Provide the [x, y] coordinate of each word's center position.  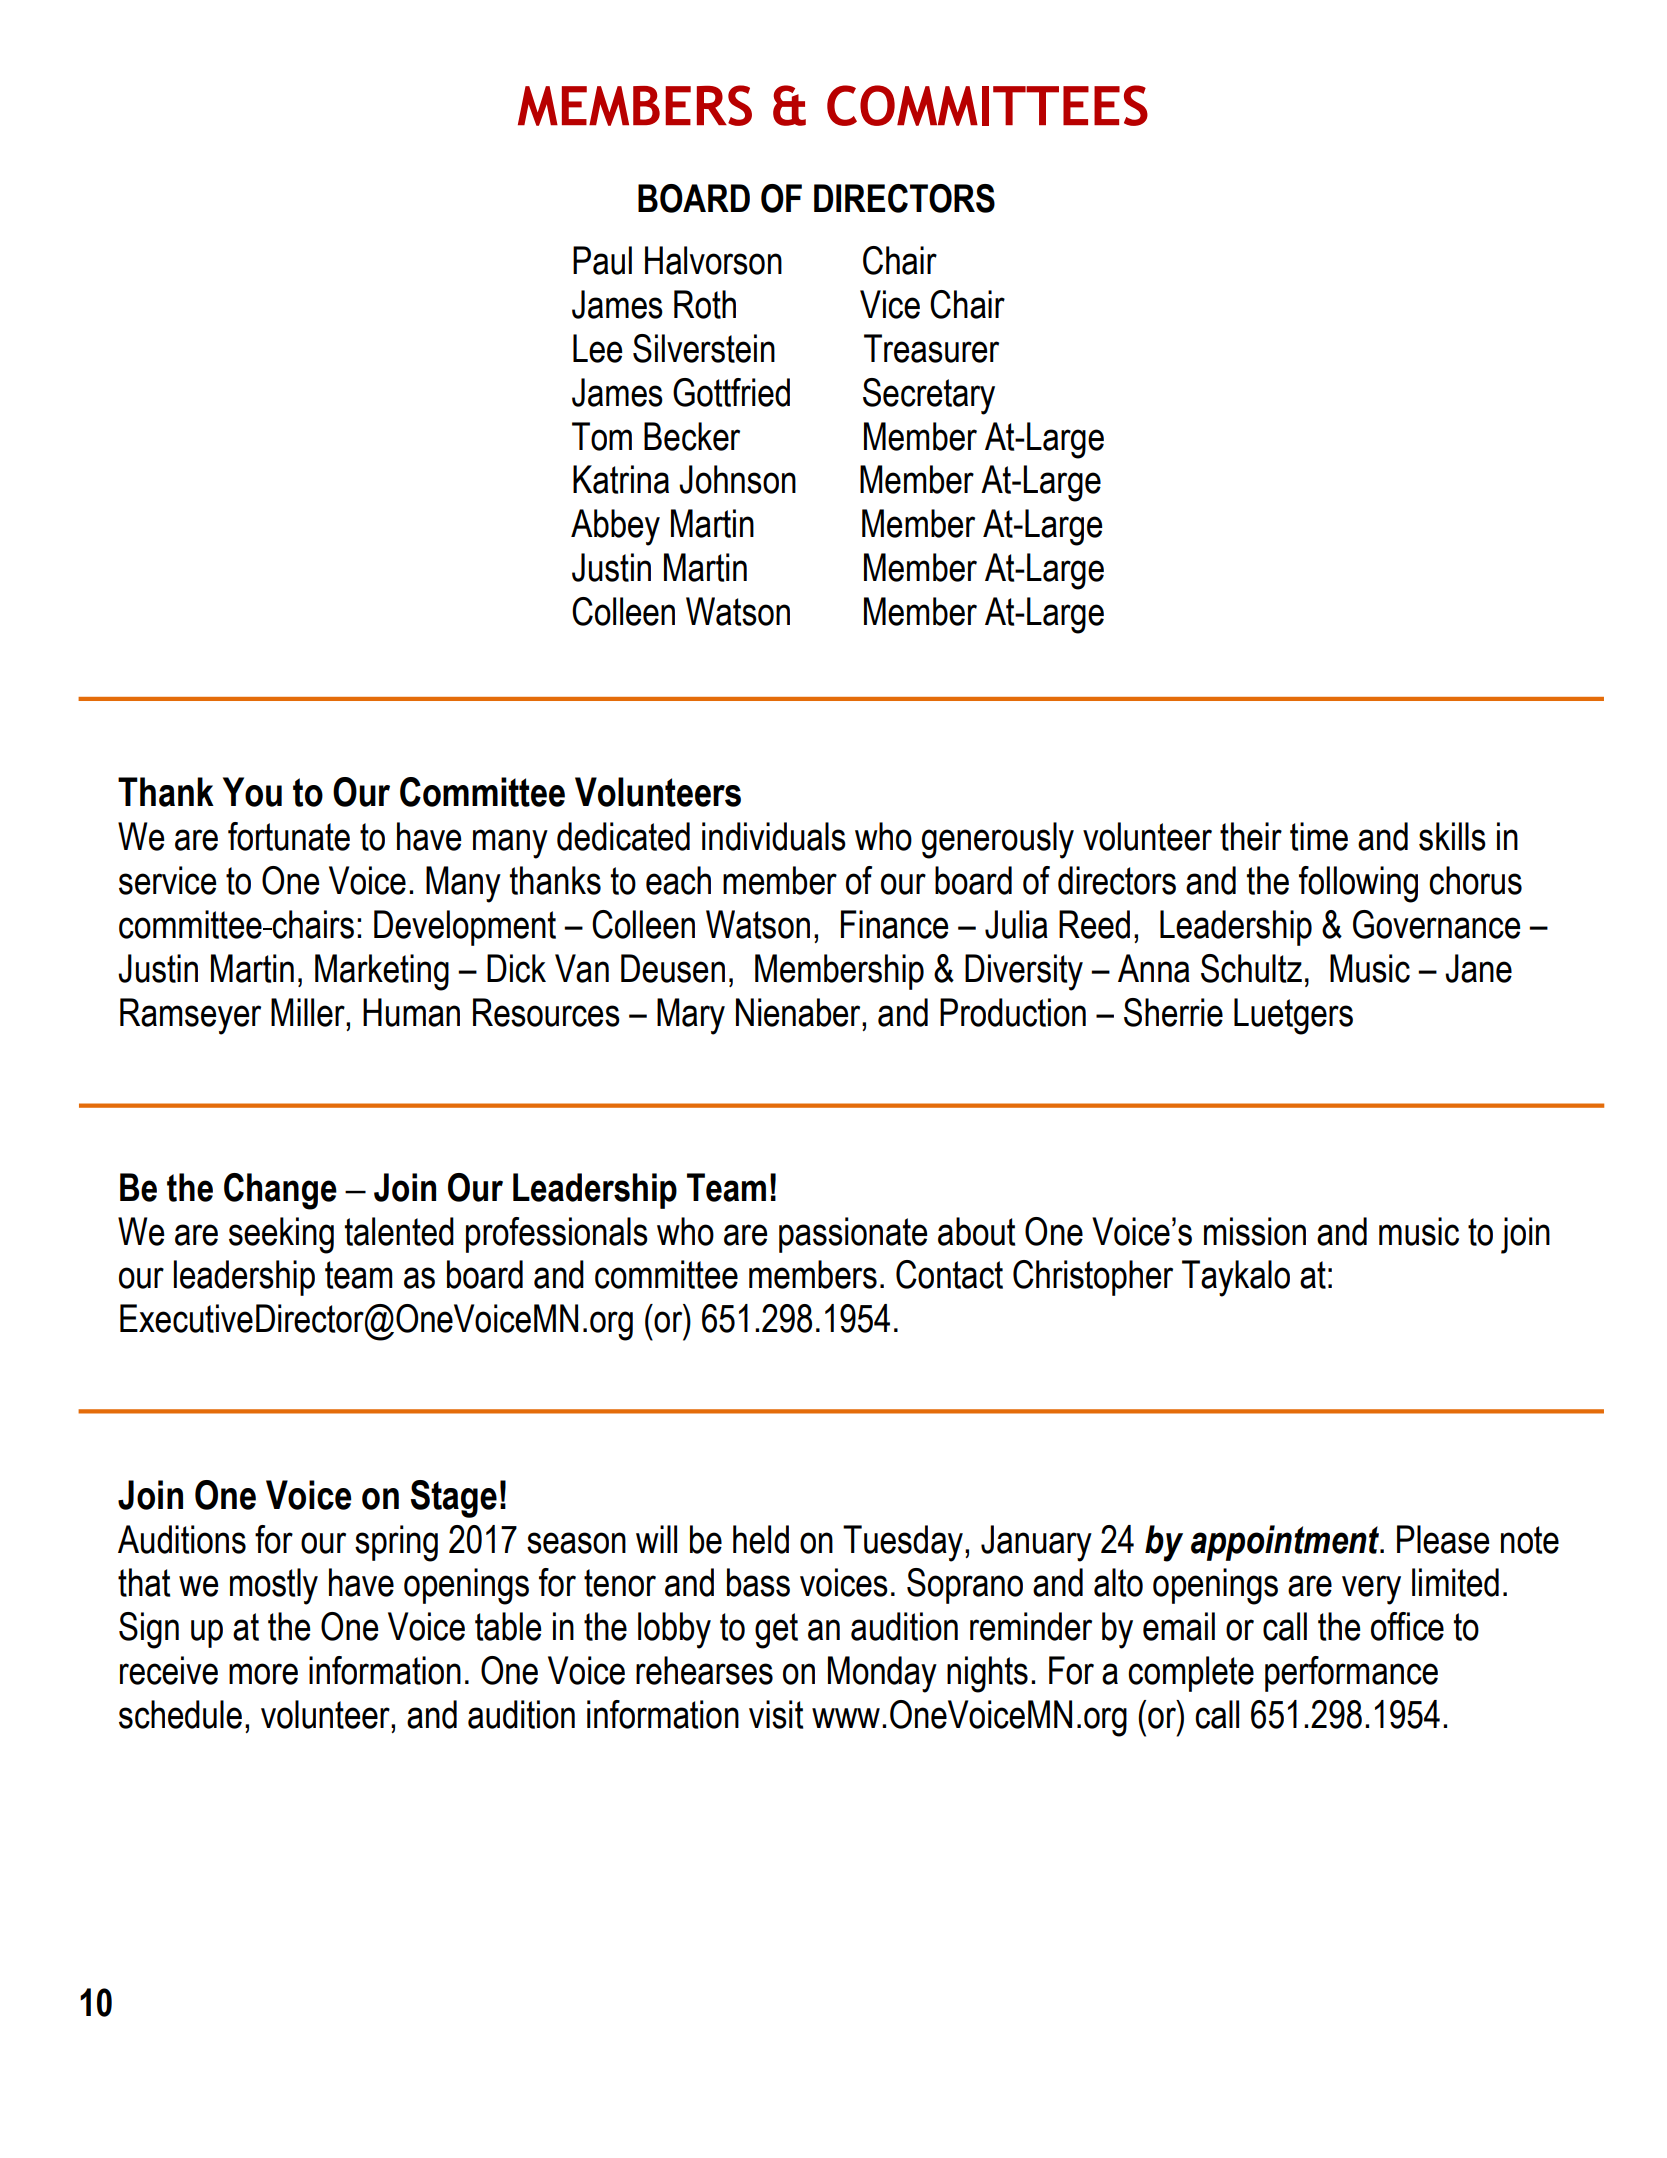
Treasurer [931, 348]
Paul [602, 260]
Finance [894, 924]
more [263, 1674]
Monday [882, 1674]
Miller [309, 1012]
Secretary [929, 396]
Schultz [1251, 968]
